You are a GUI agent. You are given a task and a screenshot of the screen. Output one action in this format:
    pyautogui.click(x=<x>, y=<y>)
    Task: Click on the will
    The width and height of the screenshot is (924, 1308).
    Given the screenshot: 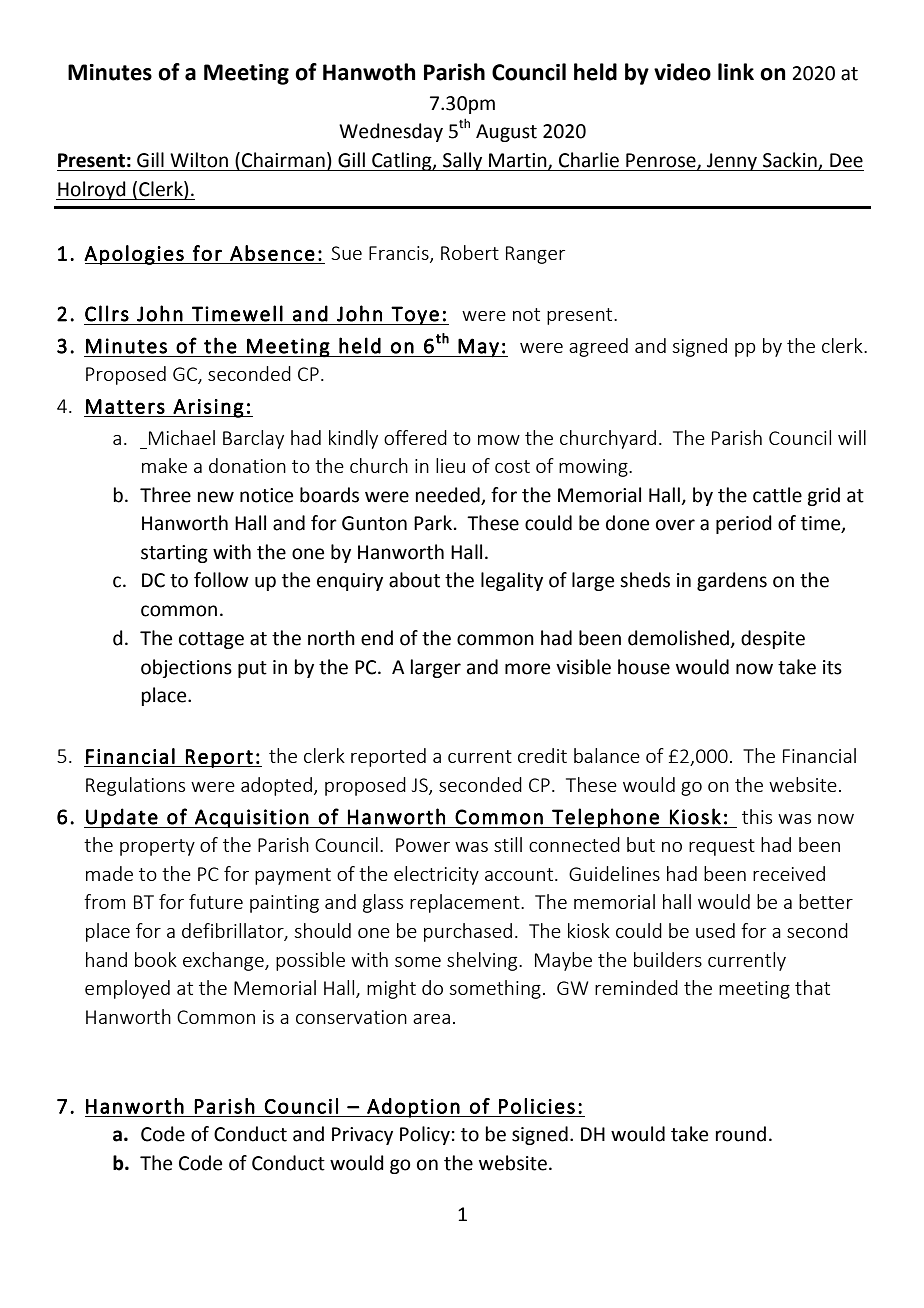 What is the action you would take?
    pyautogui.click(x=852, y=437)
